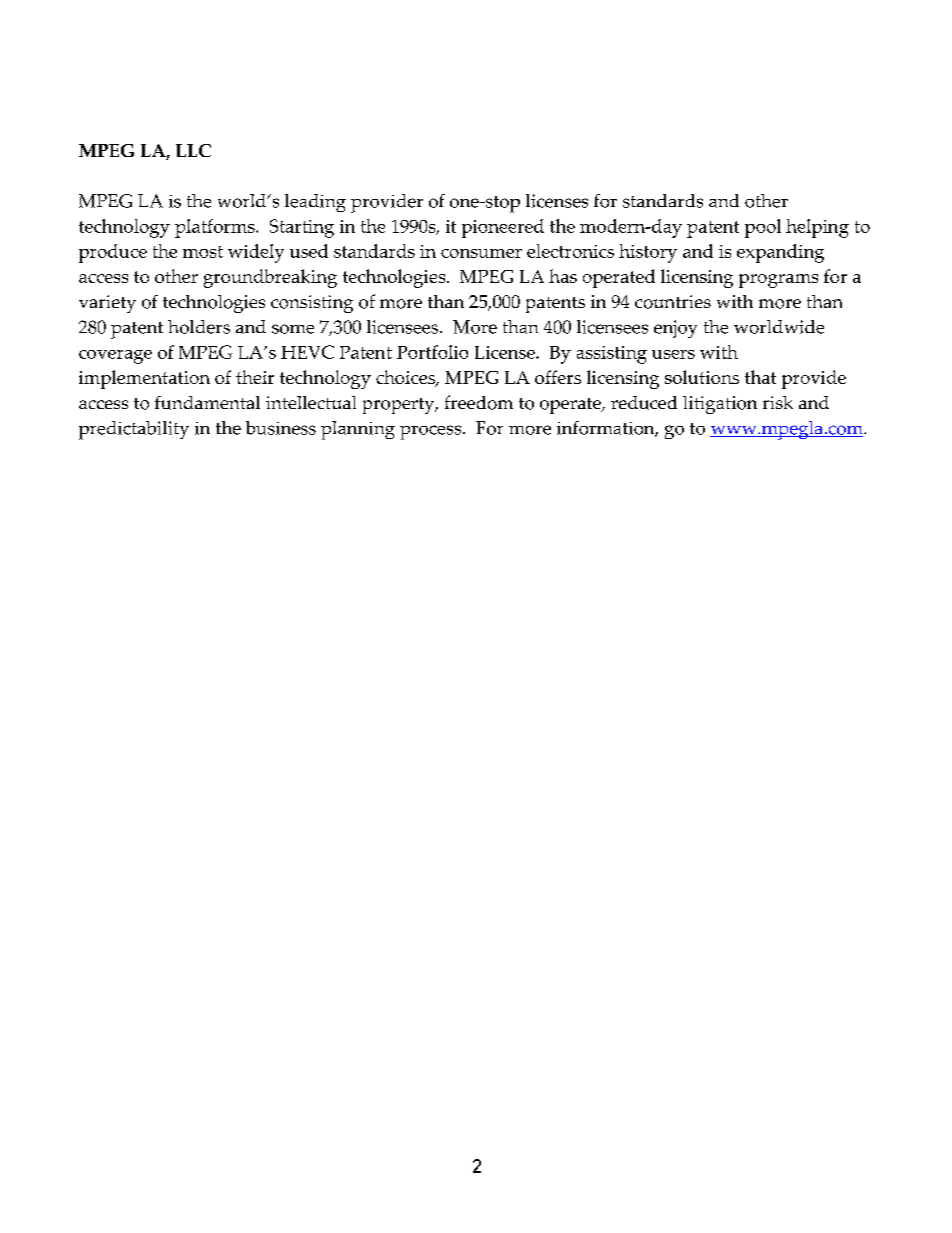 The height and width of the image is (1233, 952). What do you see at coordinates (673, 354) in the image?
I see `users` at bounding box center [673, 354].
